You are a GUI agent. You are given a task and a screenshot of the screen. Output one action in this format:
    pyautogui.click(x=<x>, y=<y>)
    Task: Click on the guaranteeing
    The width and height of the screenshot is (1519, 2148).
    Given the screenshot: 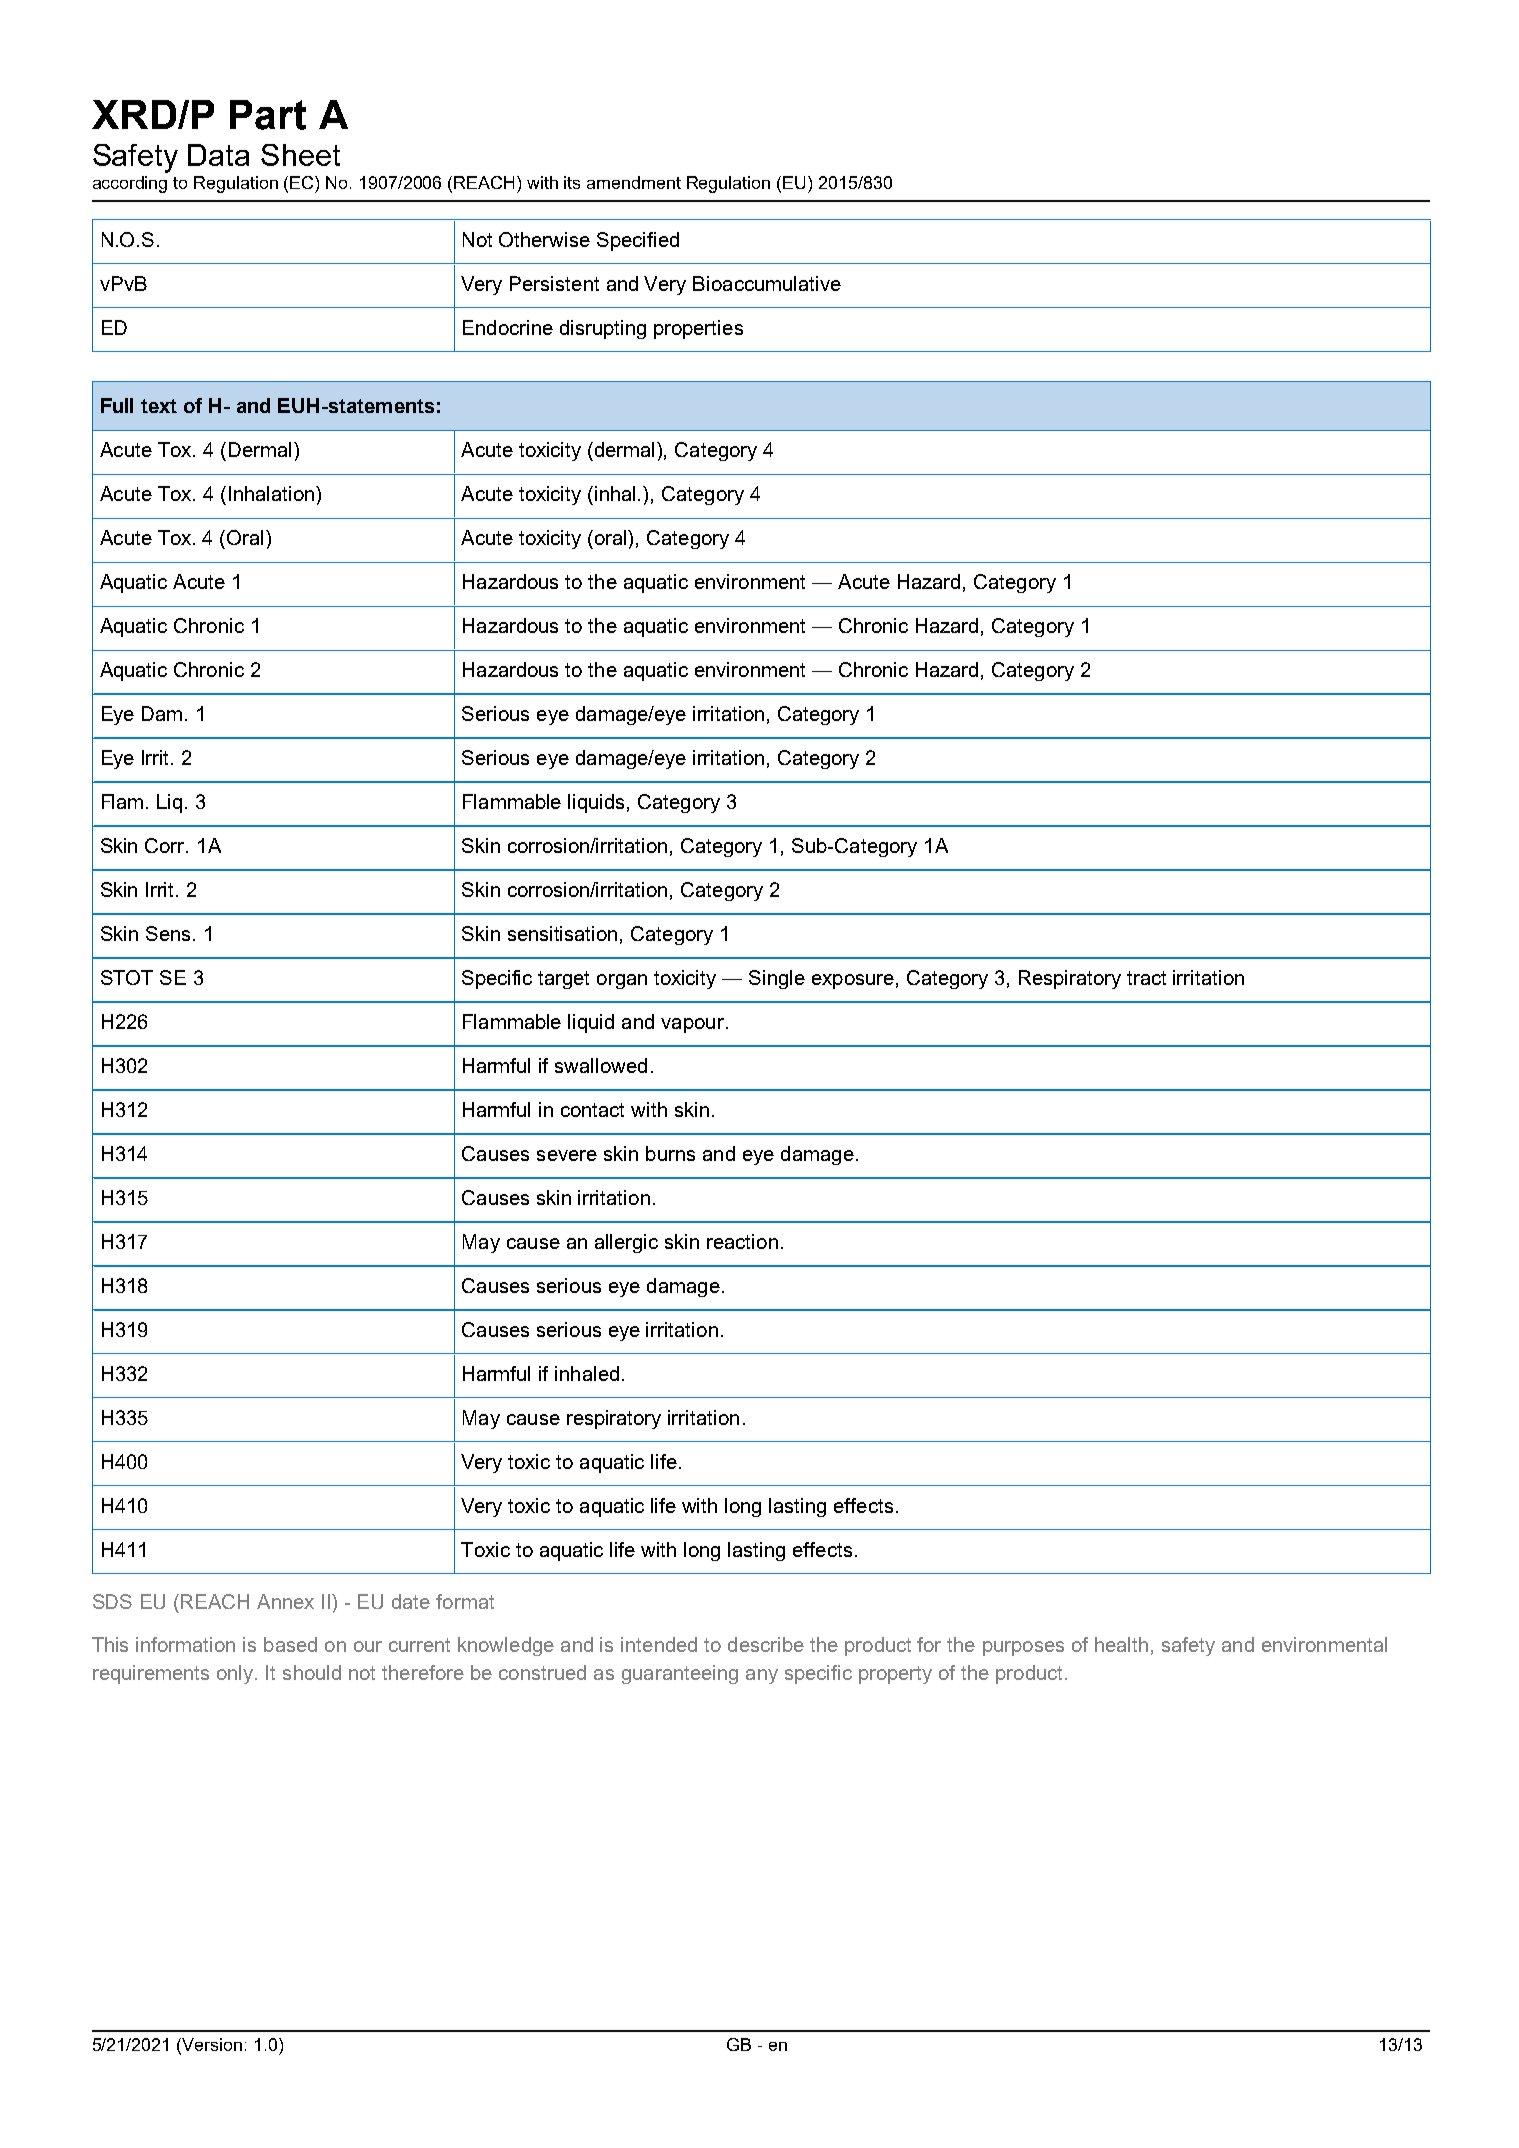 What is the action you would take?
    pyautogui.click(x=680, y=1674)
